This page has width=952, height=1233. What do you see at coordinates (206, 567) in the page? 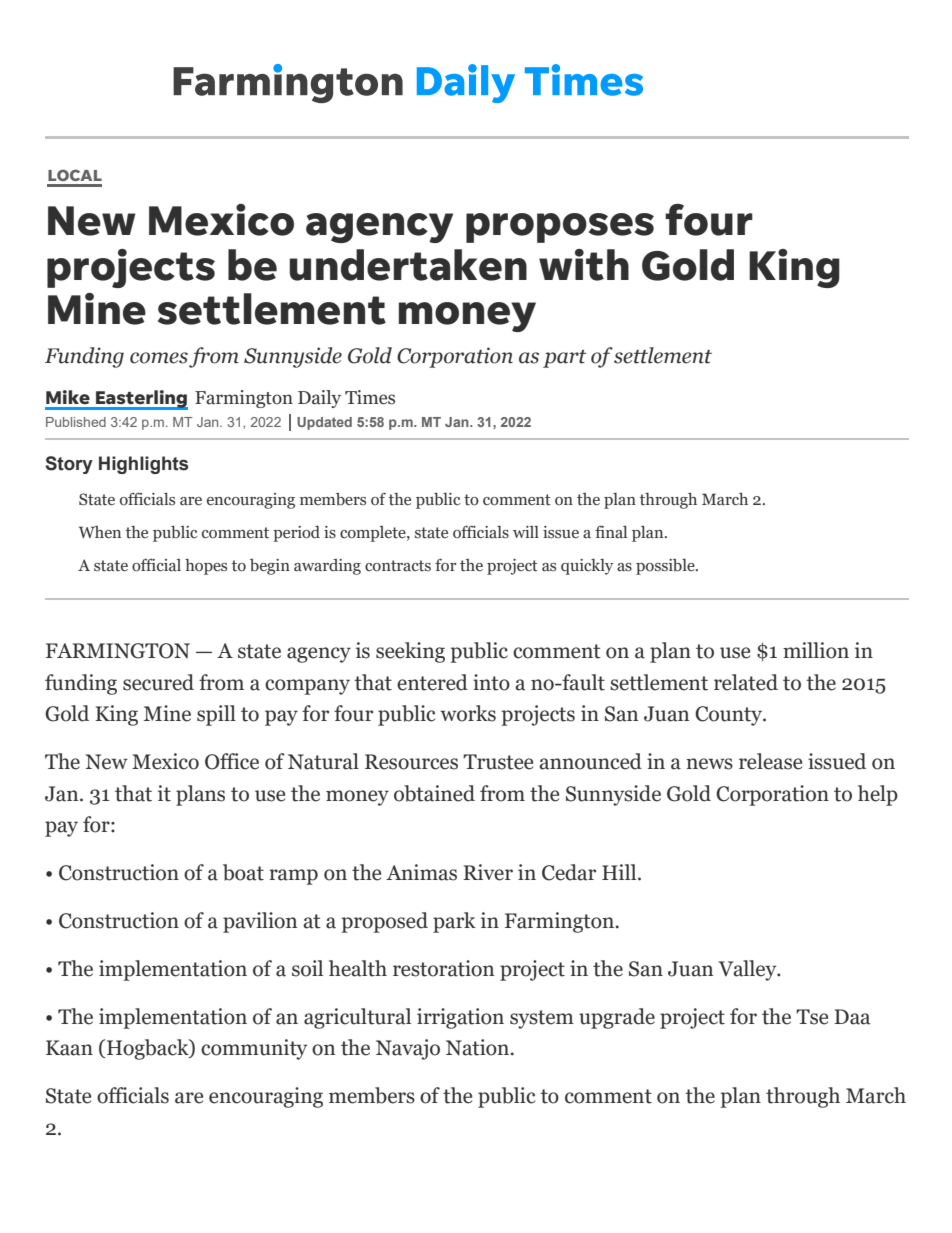
I see `hopes` at bounding box center [206, 567].
